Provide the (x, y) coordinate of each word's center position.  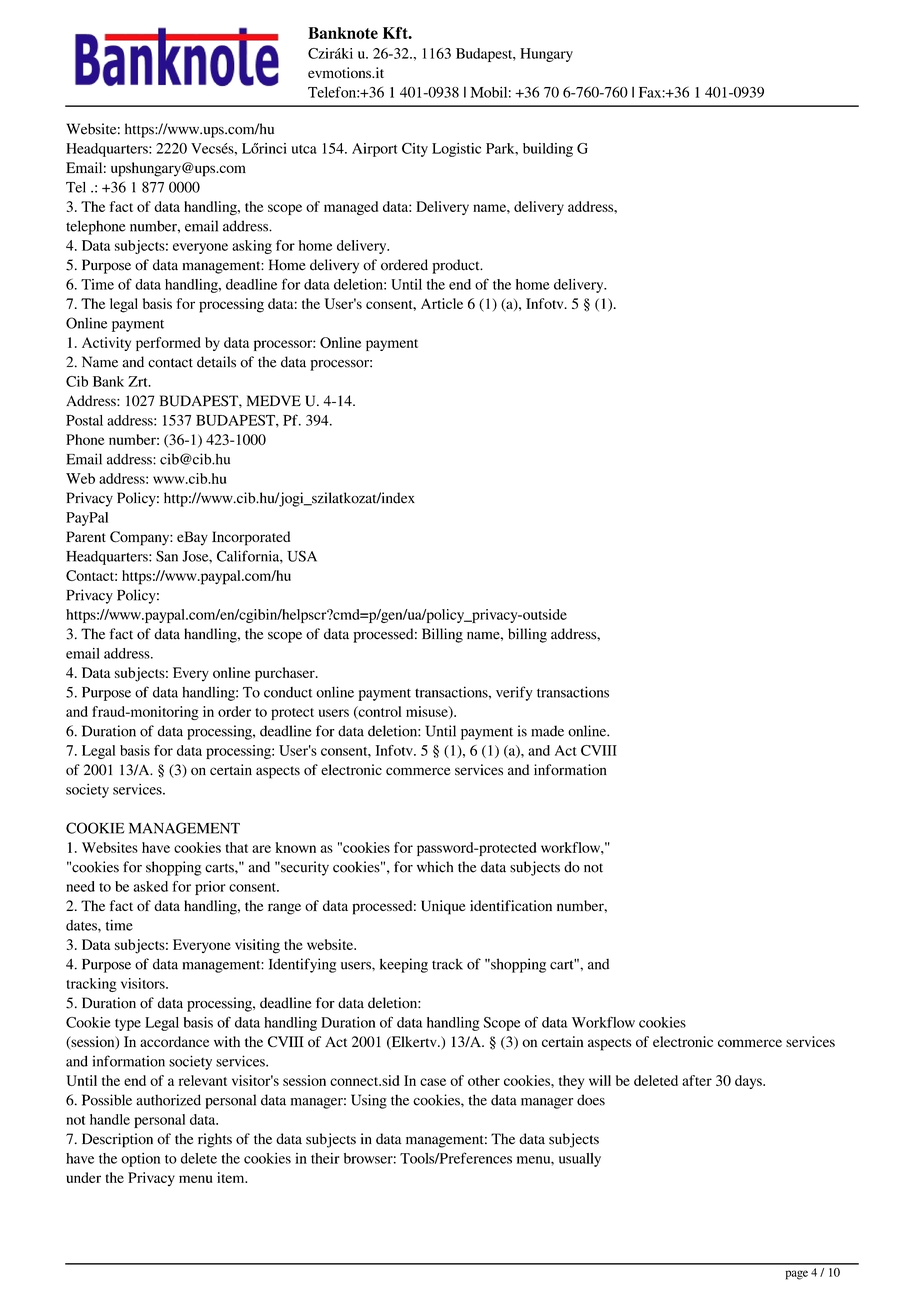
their (325, 1158)
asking (252, 247)
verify (514, 693)
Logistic (456, 150)
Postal (84, 420)
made (547, 731)
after (697, 1080)
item (232, 1177)
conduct (288, 692)
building (548, 150)
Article (442, 303)
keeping (404, 965)
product (457, 266)
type (128, 1025)
